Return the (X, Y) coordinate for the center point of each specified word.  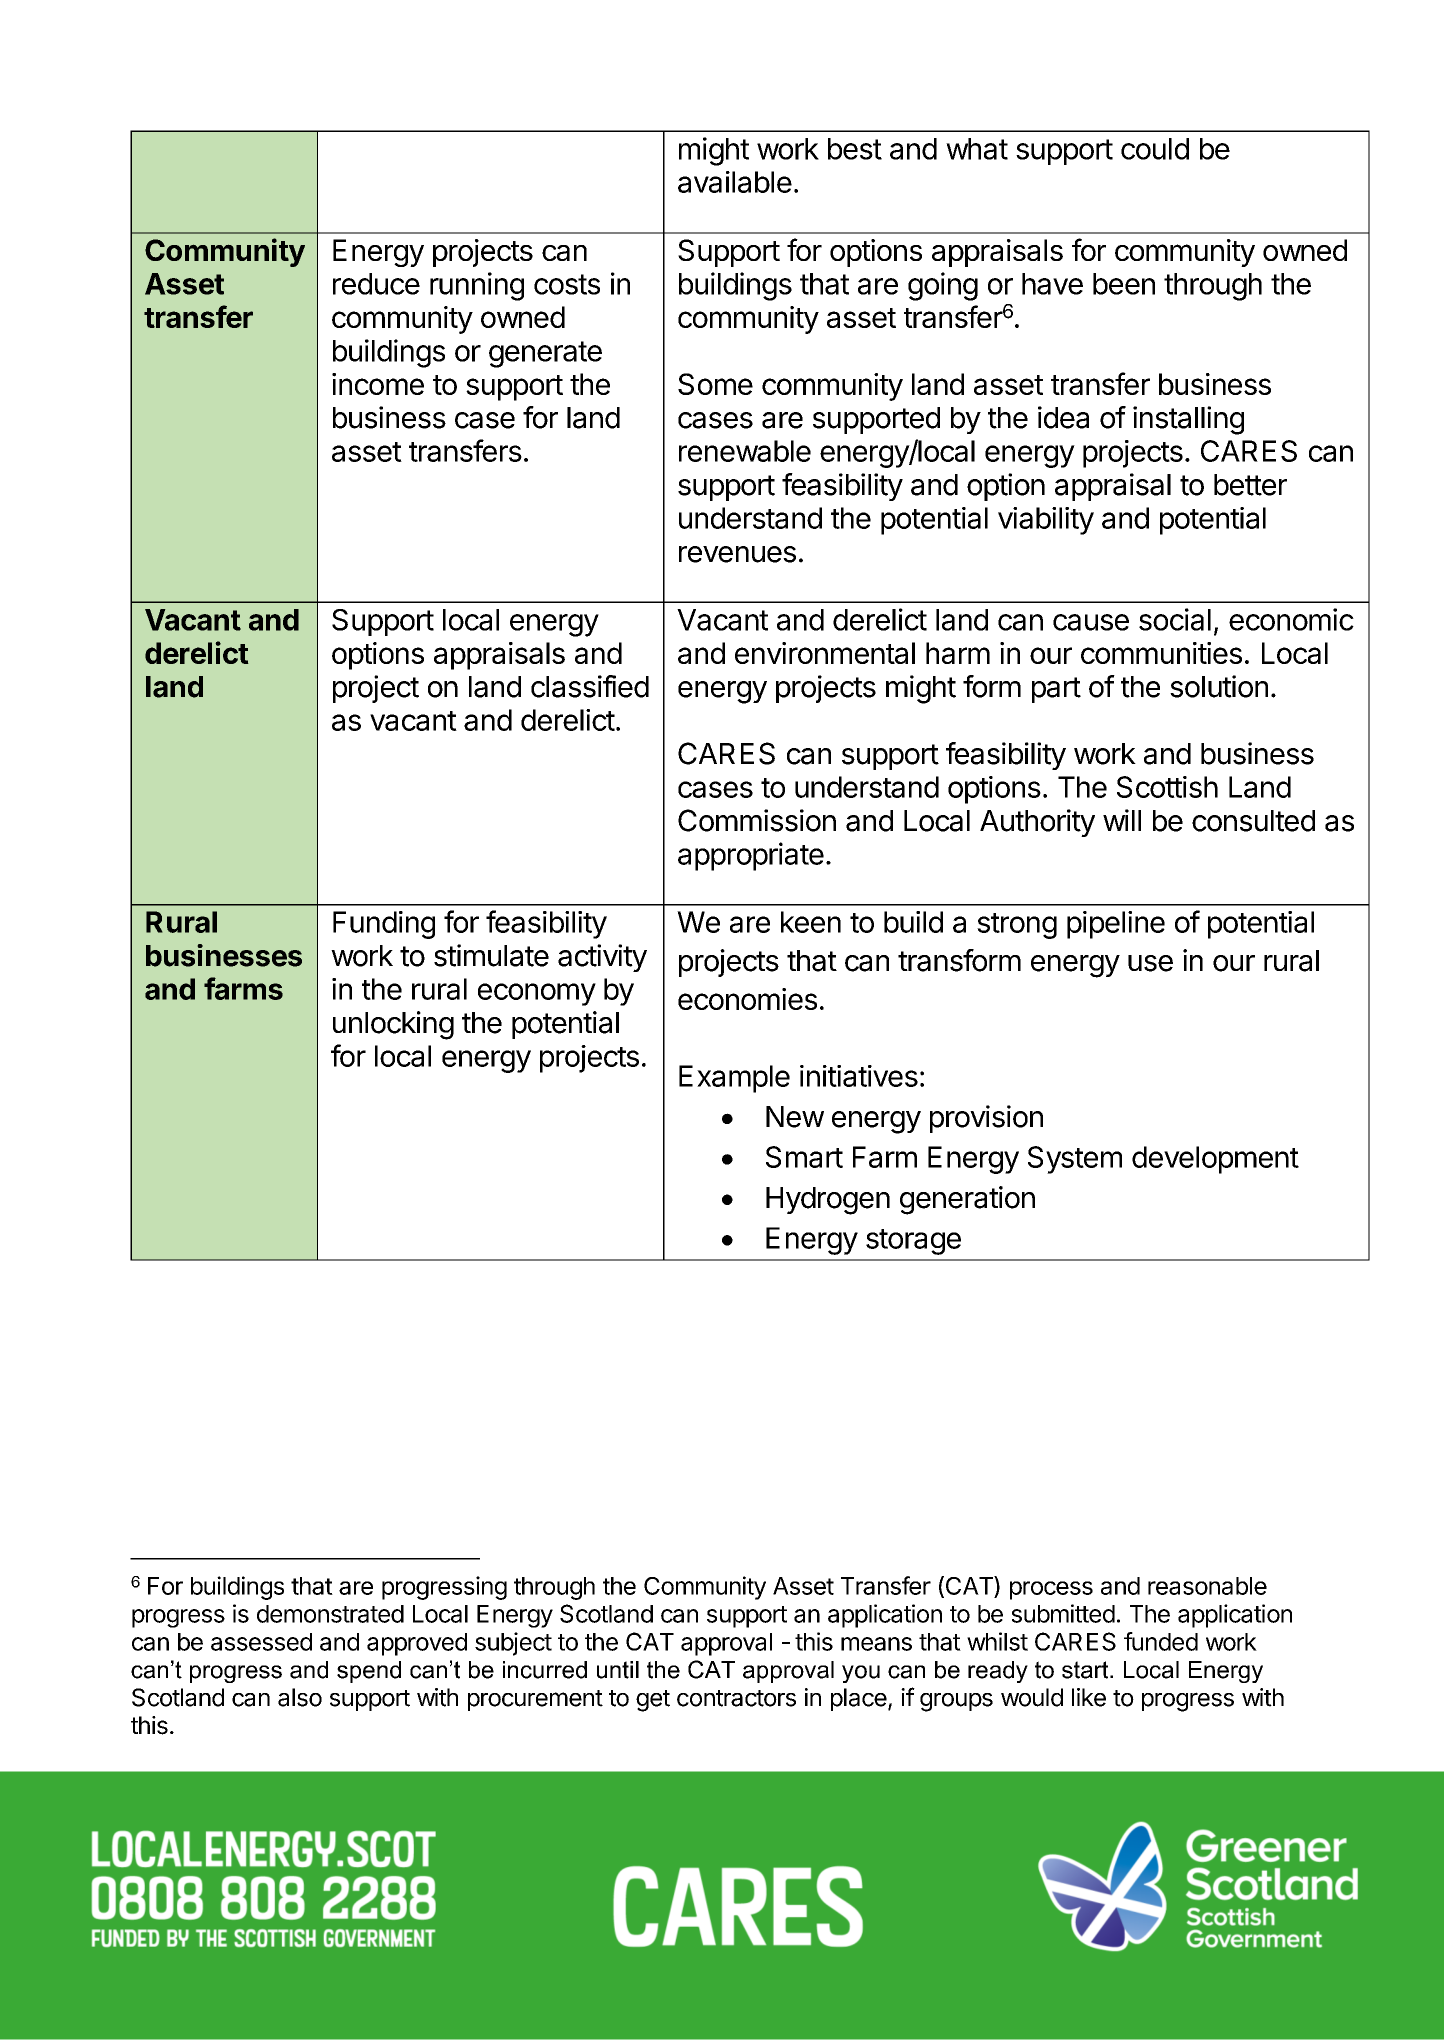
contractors (736, 1698)
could (1155, 149)
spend (369, 1672)
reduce (376, 284)
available (735, 182)
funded (1161, 1641)
